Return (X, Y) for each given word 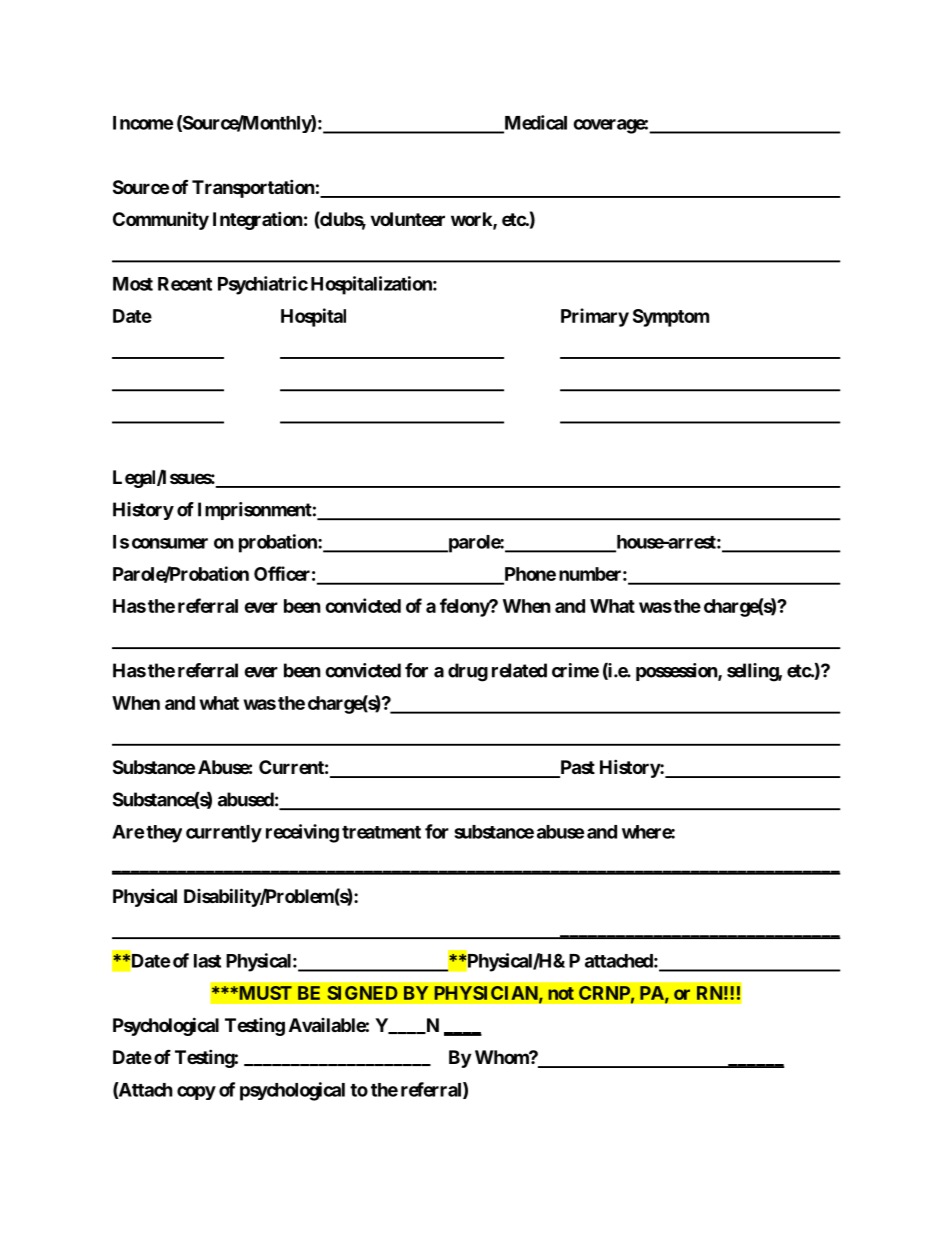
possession (677, 672)
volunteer (407, 219)
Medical (534, 123)
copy (196, 1093)
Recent (185, 284)
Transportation (253, 188)
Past (576, 768)
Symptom (671, 318)
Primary (595, 317)
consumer (170, 543)
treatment (381, 832)
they (164, 834)
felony (465, 607)
